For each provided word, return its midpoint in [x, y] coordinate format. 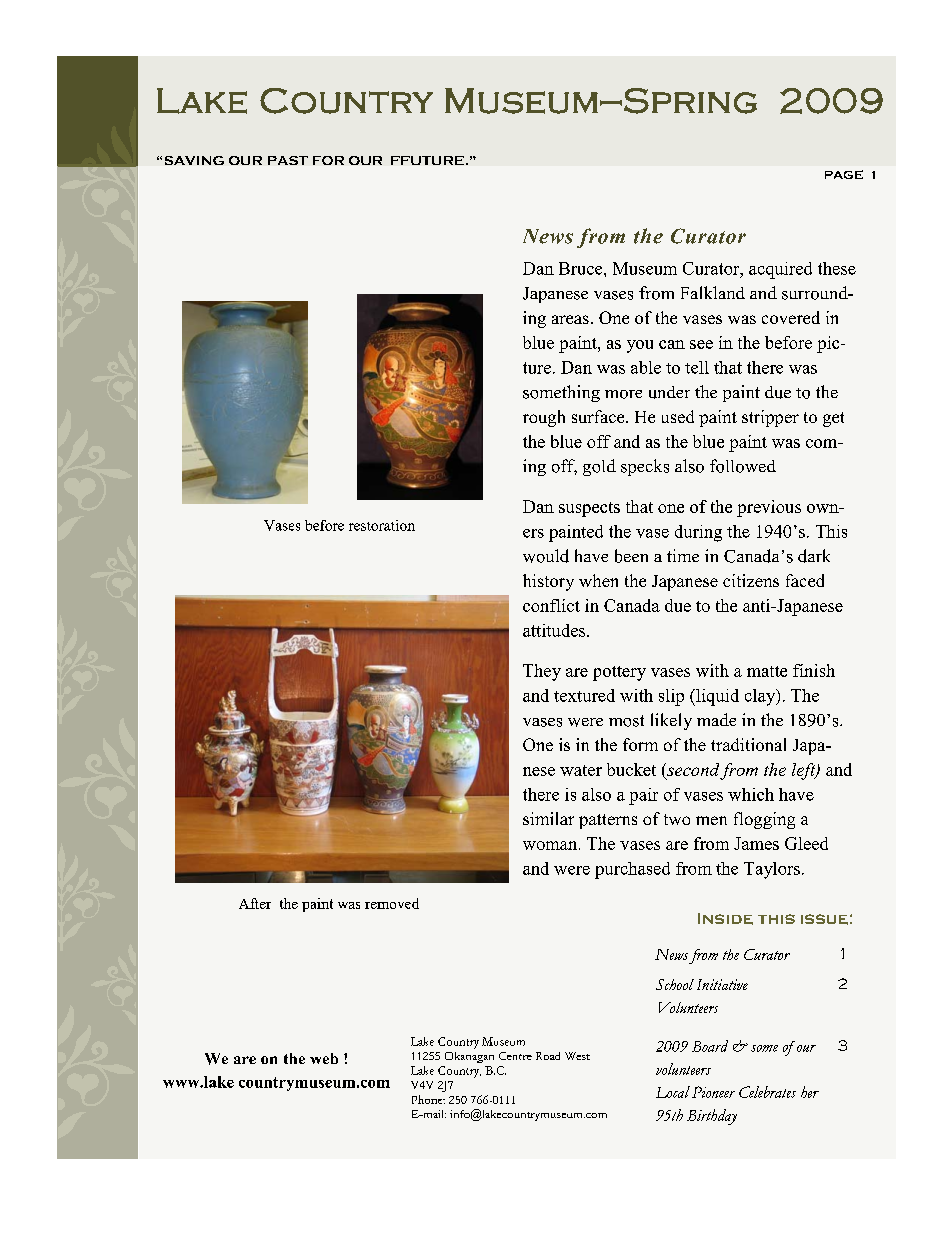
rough [544, 418]
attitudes [555, 630]
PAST [288, 160]
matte [767, 671]
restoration [382, 525]
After [255, 903]
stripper [770, 418]
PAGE [844, 174]
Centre [515, 1056]
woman [551, 845]
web [324, 1058]
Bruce [582, 268]
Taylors [772, 870]
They [542, 672]
